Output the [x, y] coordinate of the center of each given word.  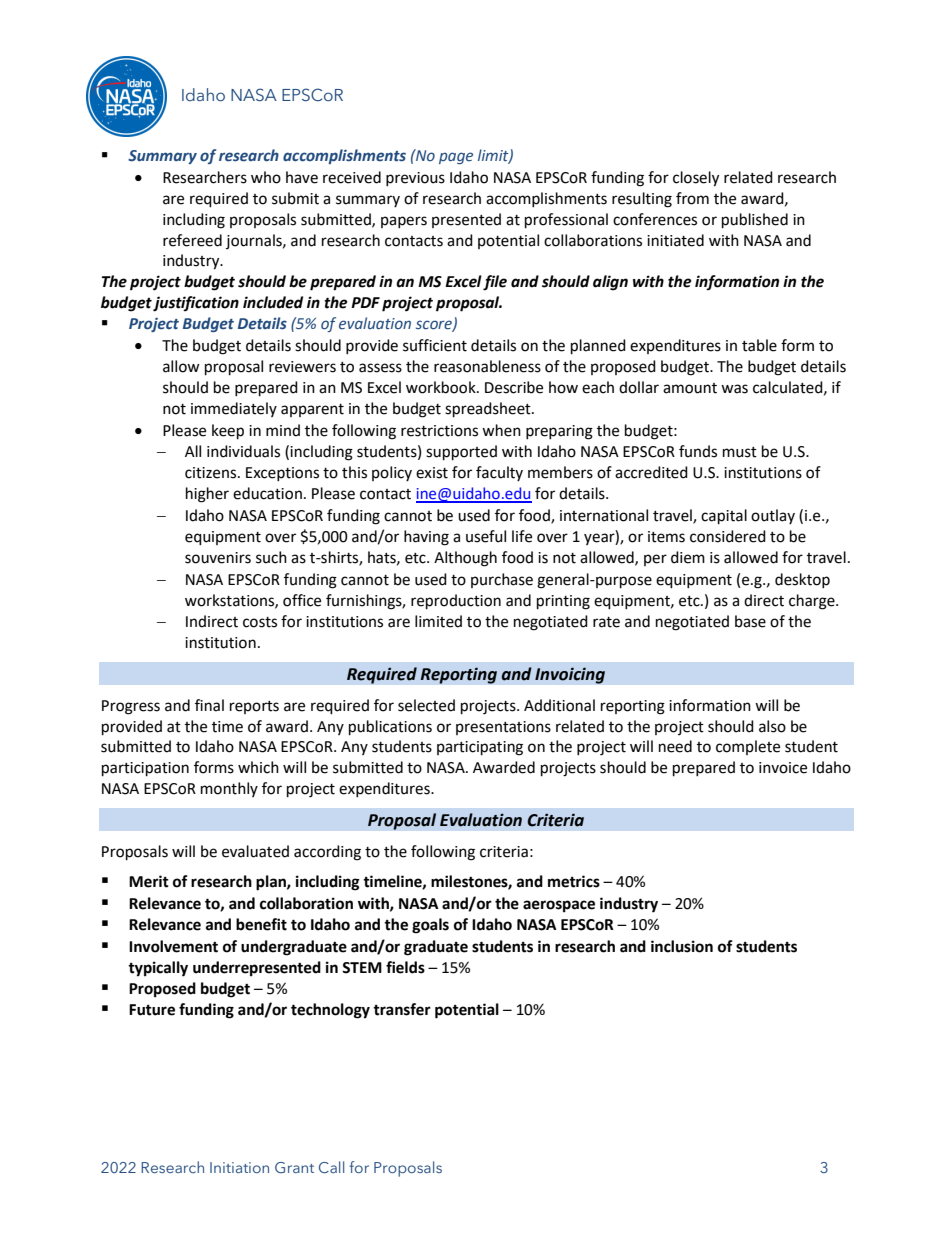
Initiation [239, 1167]
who [266, 177]
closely [696, 179]
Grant [294, 1167]
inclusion [682, 946]
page [456, 158]
